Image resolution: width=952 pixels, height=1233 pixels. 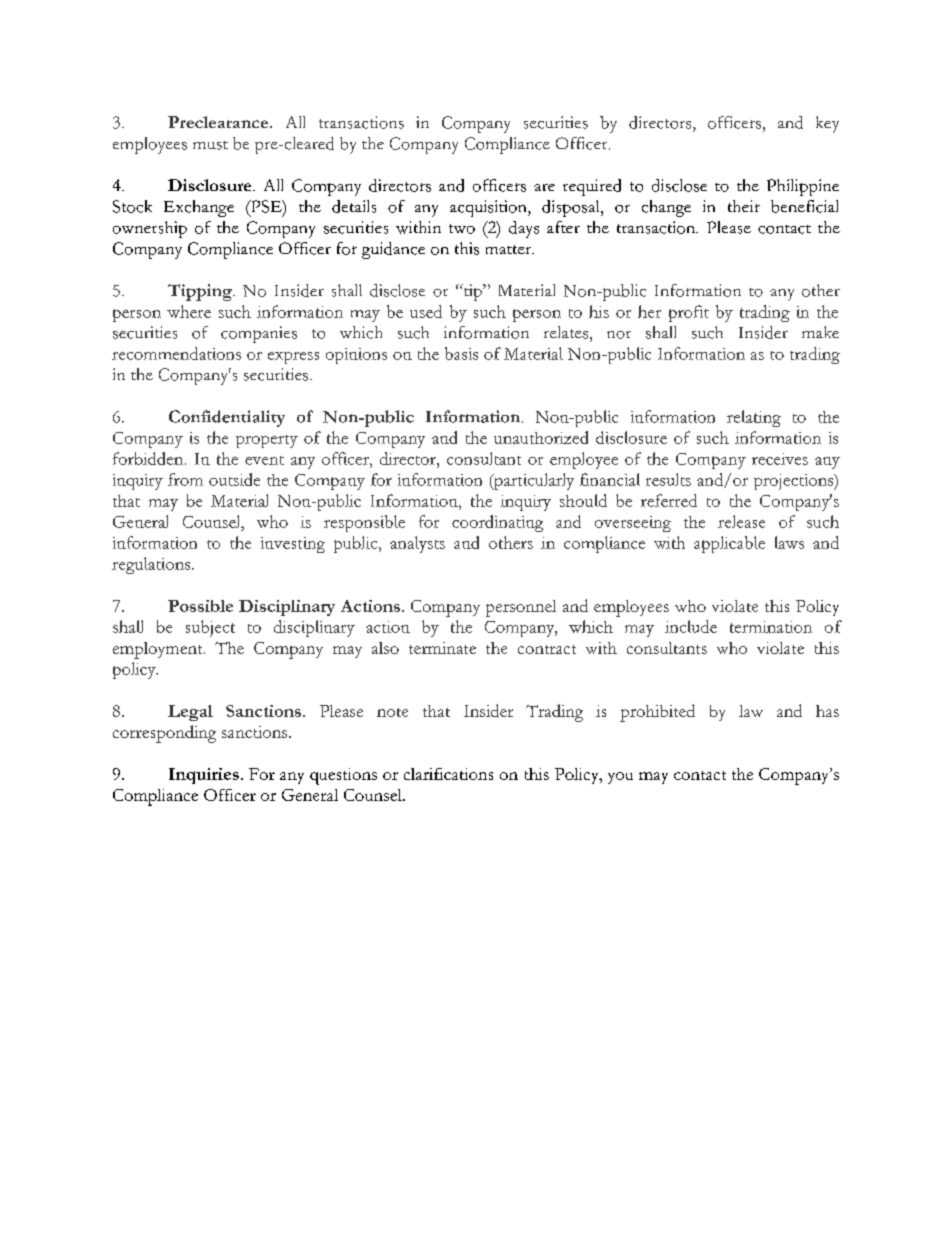 I want to click on key, so click(x=827, y=124).
